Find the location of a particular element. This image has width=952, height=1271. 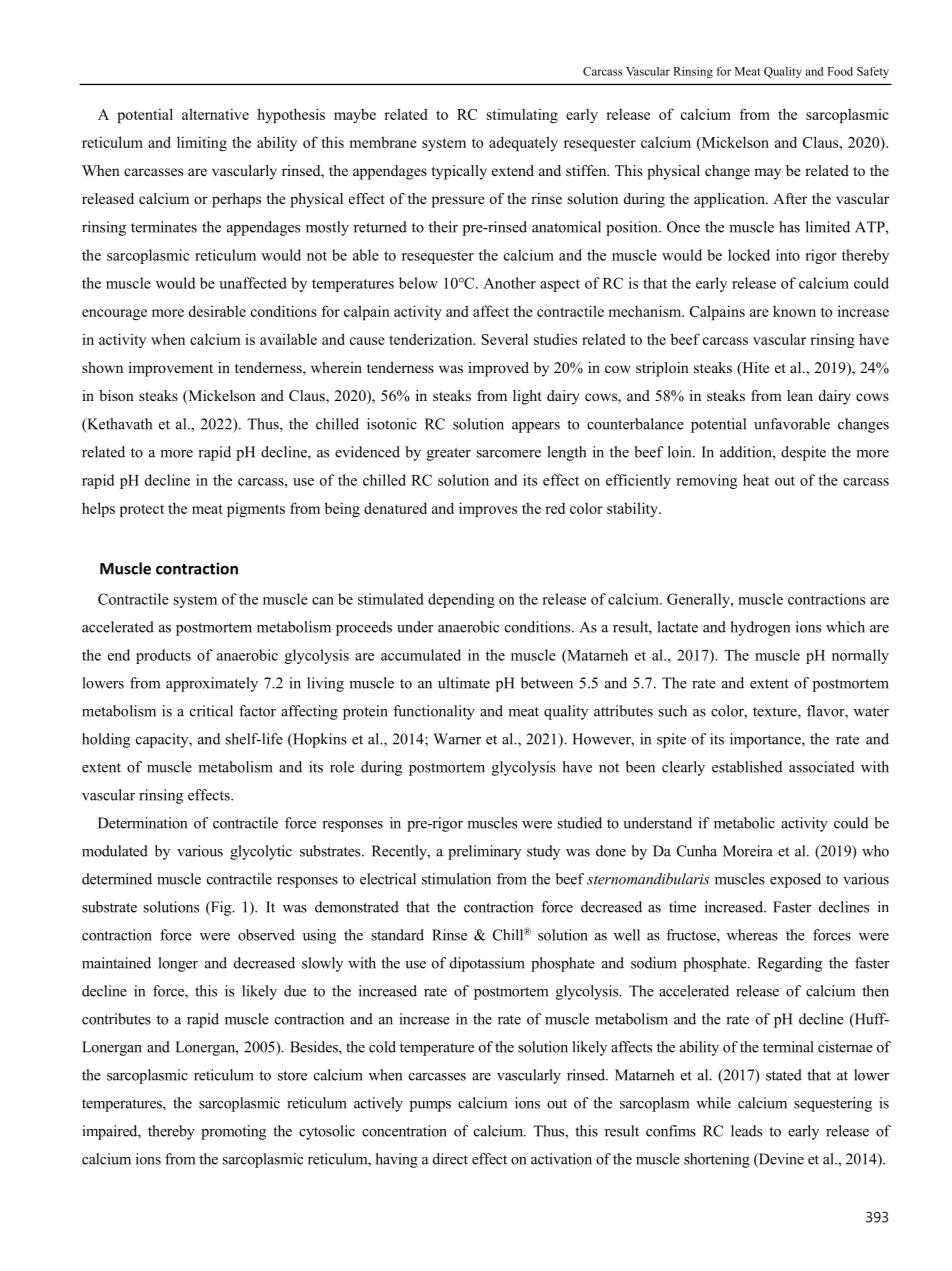

stimulating is located at coordinates (522, 116).
